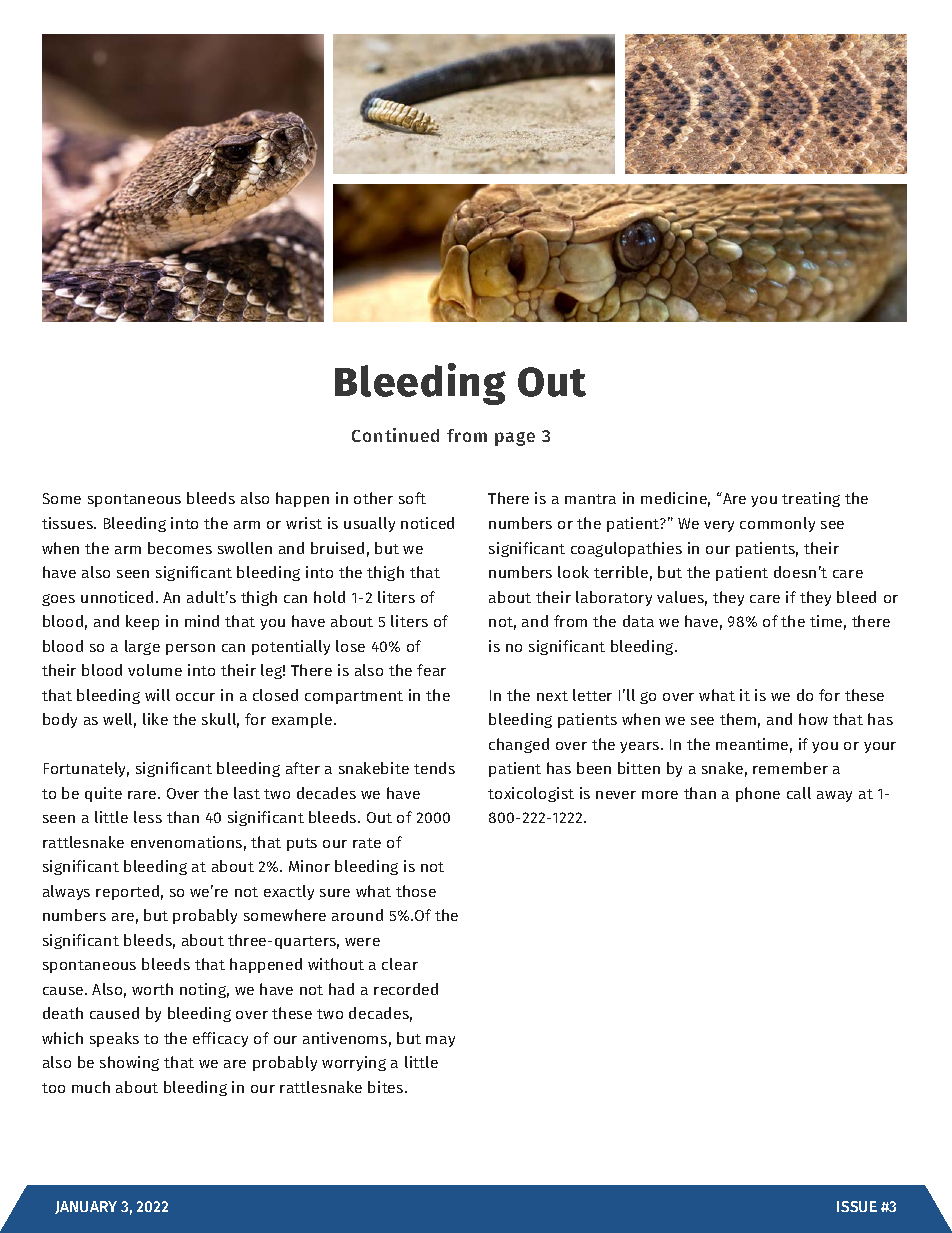 The image size is (952, 1233). I want to click on treating, so click(811, 499).
